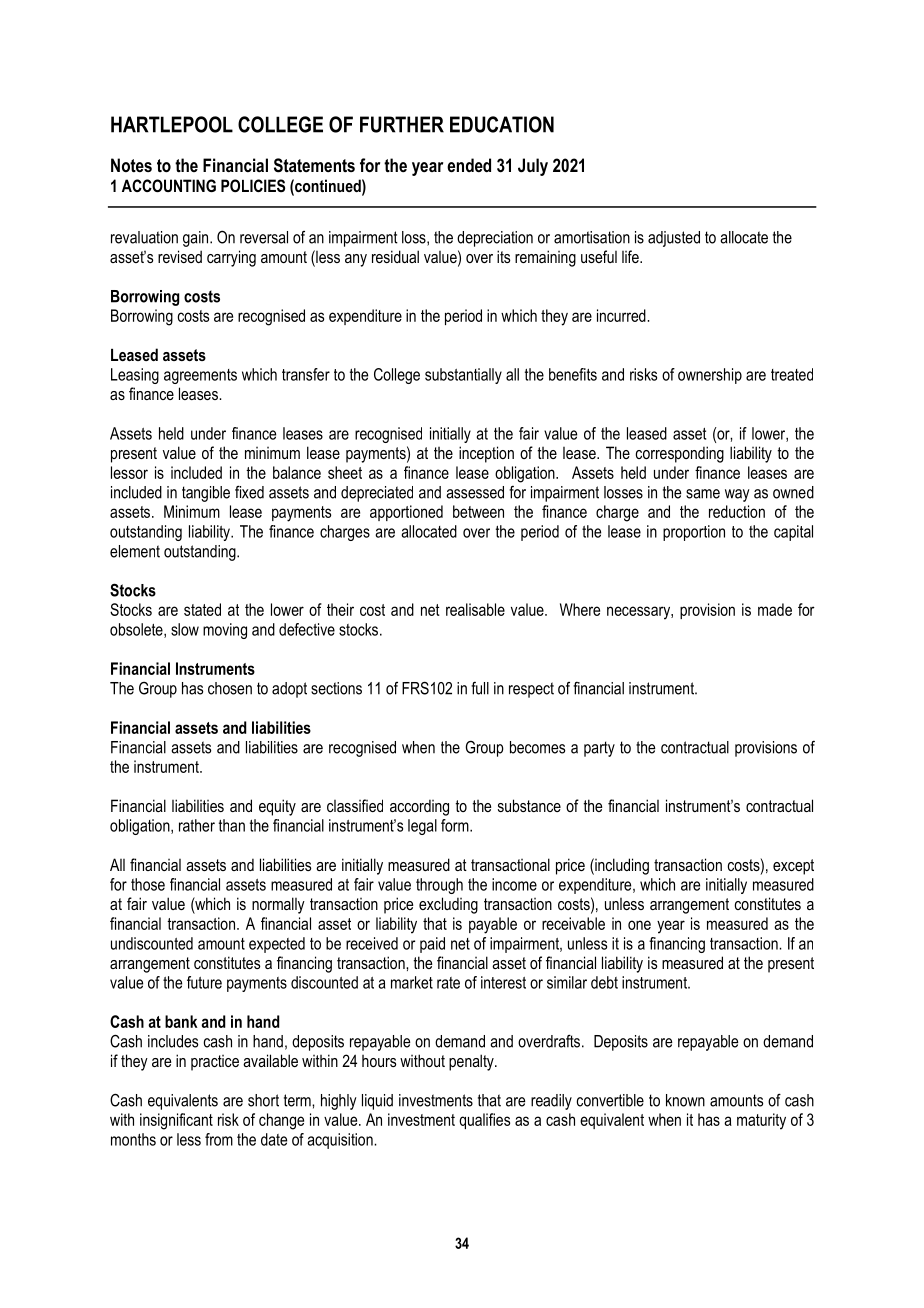 The width and height of the screenshot is (924, 1308). What do you see at coordinates (448, 905) in the screenshot?
I see `excluding` at bounding box center [448, 905].
